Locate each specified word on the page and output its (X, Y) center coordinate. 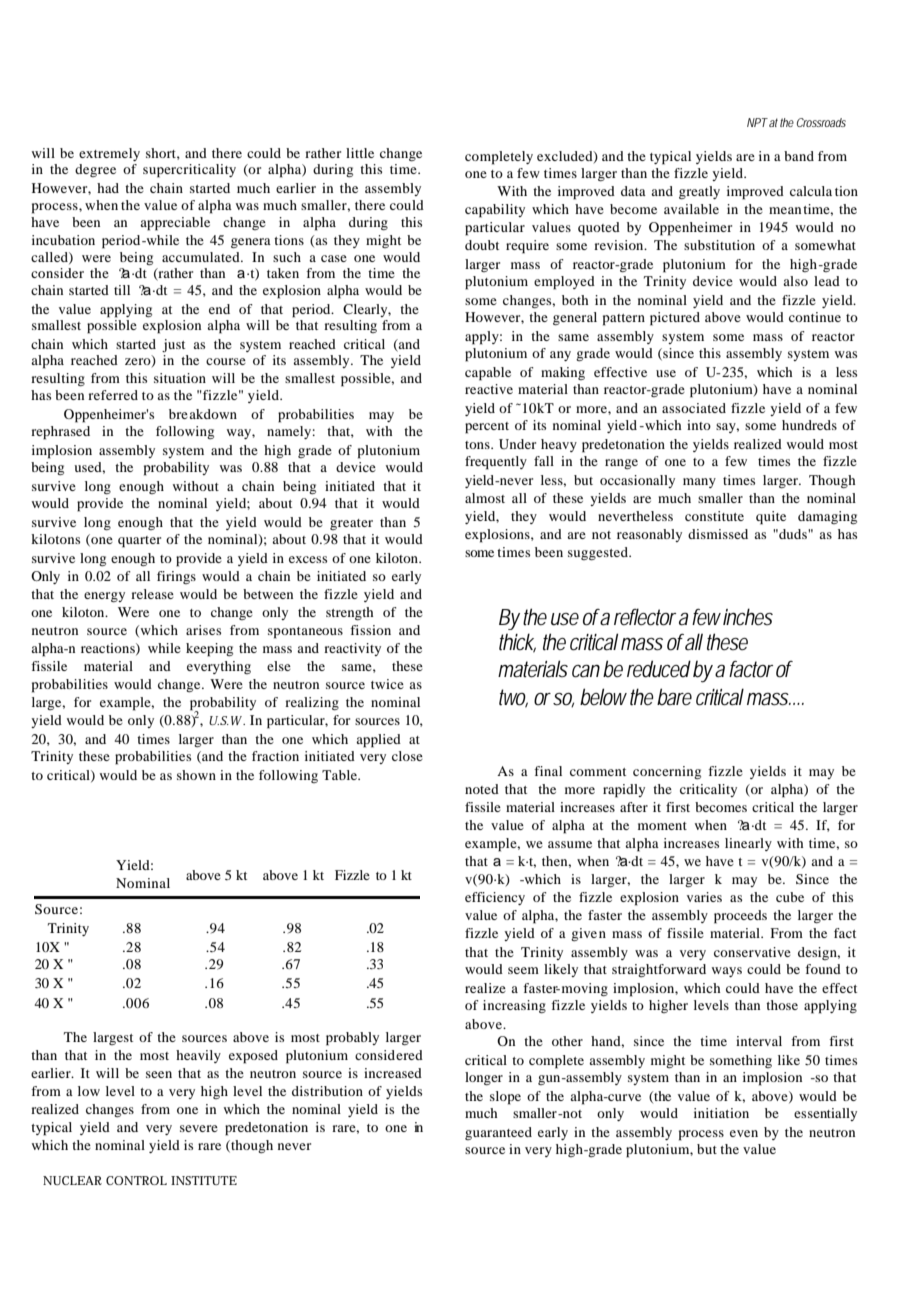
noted (482, 789)
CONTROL (136, 1180)
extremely (109, 154)
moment (662, 826)
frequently (496, 463)
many (699, 483)
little (360, 153)
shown (196, 775)
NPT (757, 122)
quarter (139, 542)
